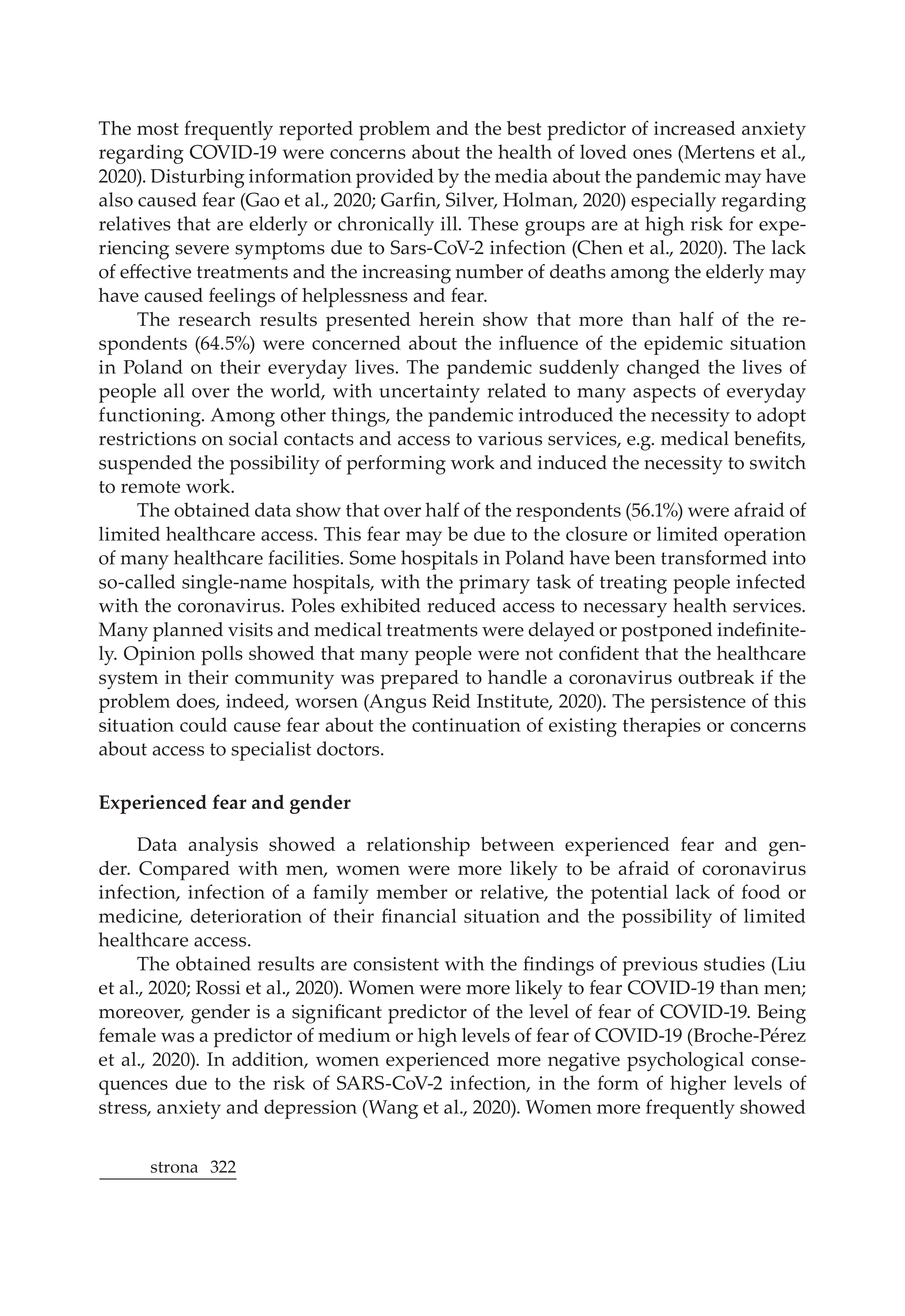 This document has width=905, height=1316. What do you see at coordinates (395, 178) in the document?
I see `provided` at bounding box center [395, 178].
